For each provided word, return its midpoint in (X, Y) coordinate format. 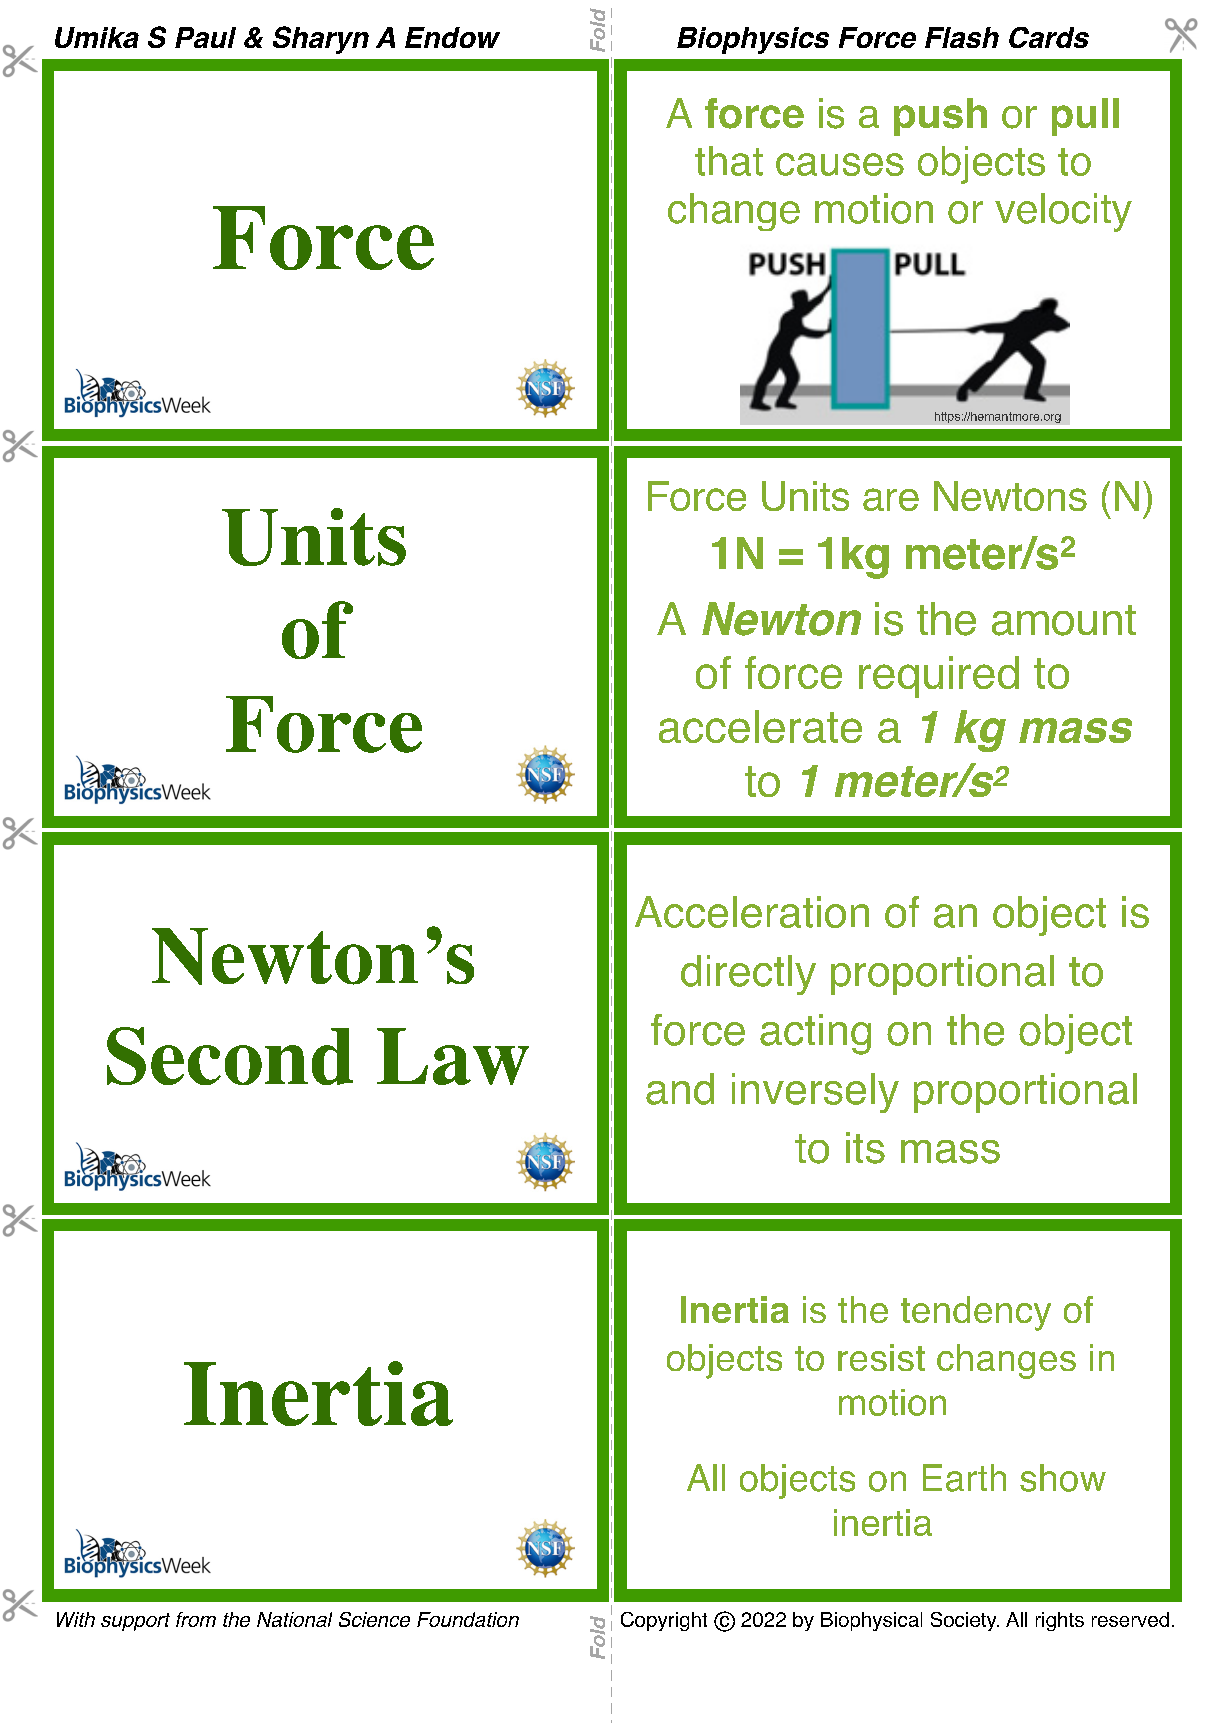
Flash (962, 37)
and (680, 1089)
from (196, 1619)
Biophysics (753, 40)
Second (230, 1056)
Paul (205, 37)
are (891, 499)
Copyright (664, 1621)
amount (1064, 620)
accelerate (760, 726)
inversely (815, 1093)
